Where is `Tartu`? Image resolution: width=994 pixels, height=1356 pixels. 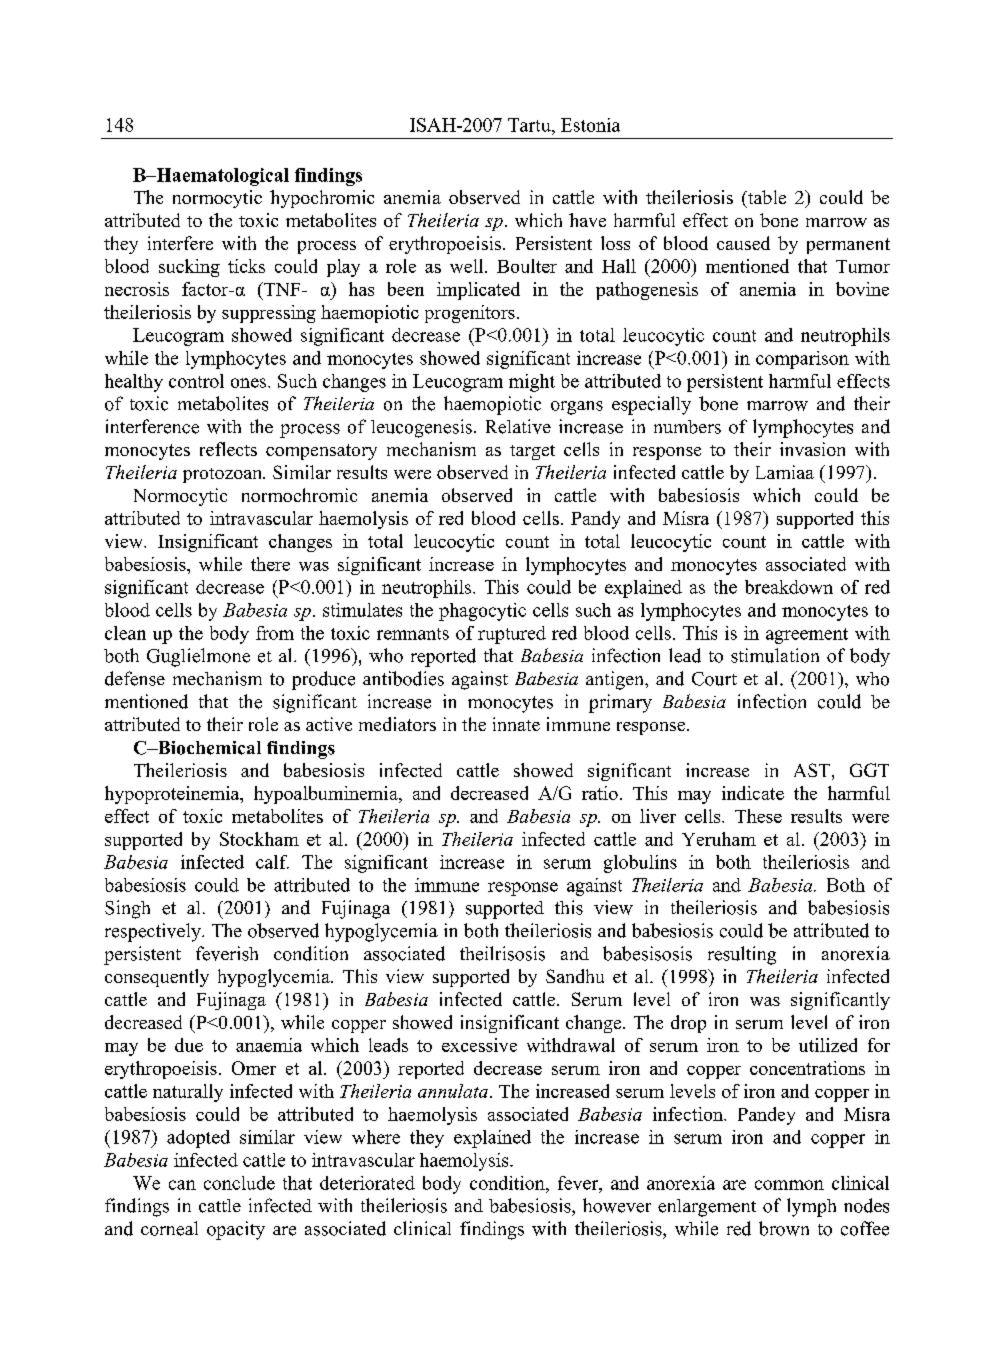
Tartu is located at coordinates (530, 125).
